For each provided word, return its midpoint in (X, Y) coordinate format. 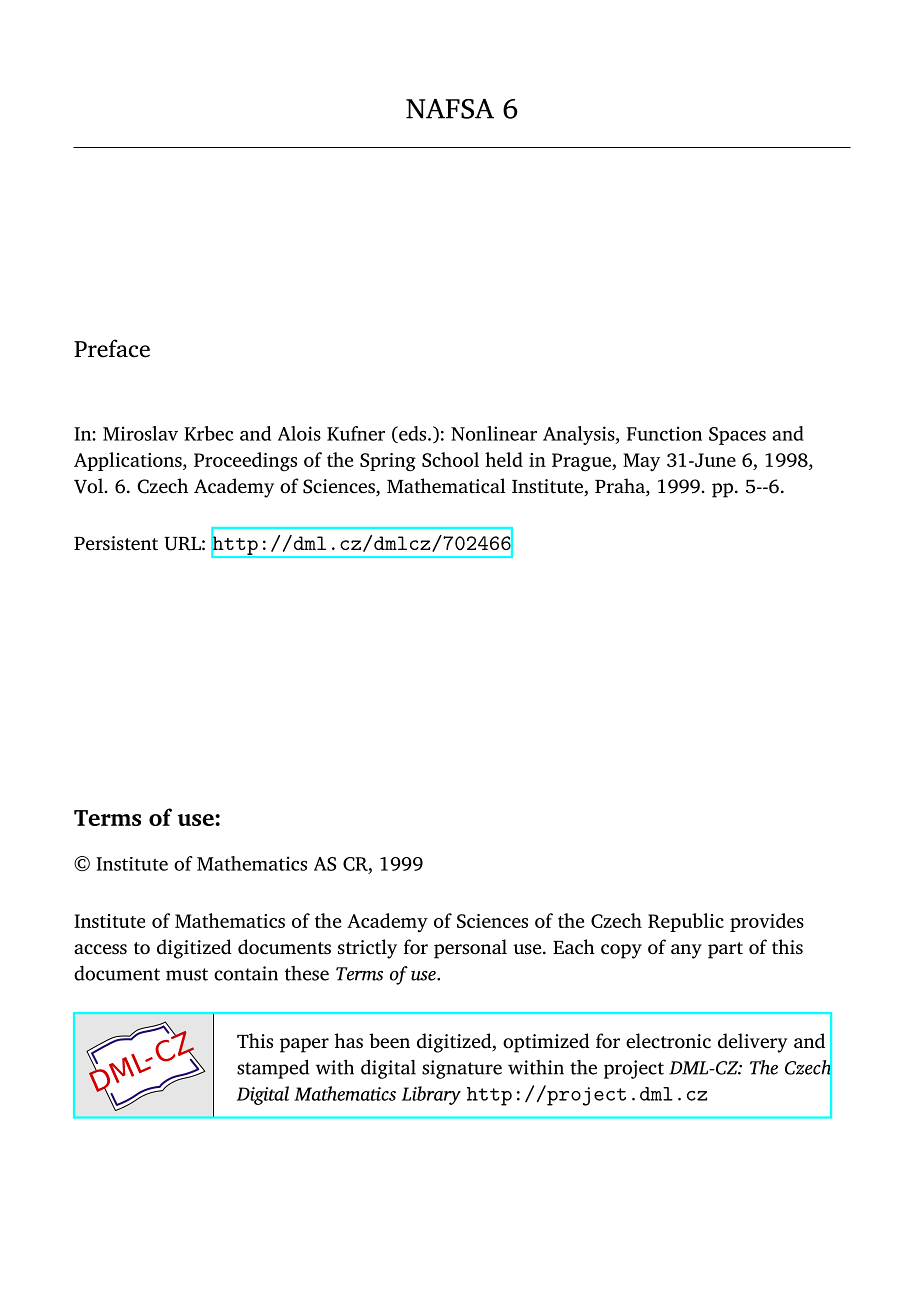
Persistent (116, 543)
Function (664, 433)
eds (413, 434)
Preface (112, 348)
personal (470, 949)
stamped (273, 1069)
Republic (686, 922)
